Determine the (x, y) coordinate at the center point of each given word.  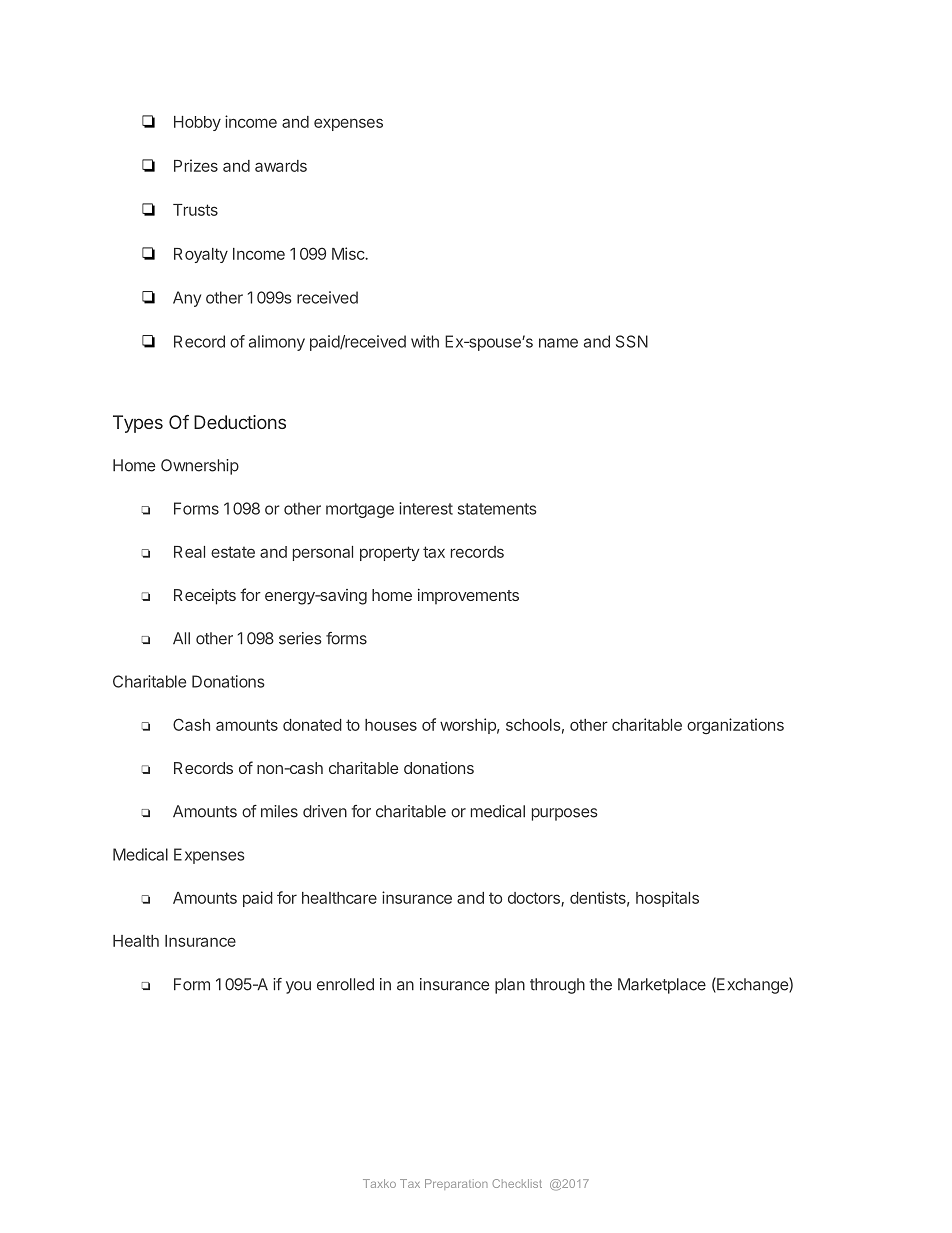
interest (426, 508)
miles (279, 811)
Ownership (200, 467)
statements (497, 509)
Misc (349, 253)
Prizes (196, 165)
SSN (632, 341)
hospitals (667, 899)
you (298, 987)
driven (325, 811)
